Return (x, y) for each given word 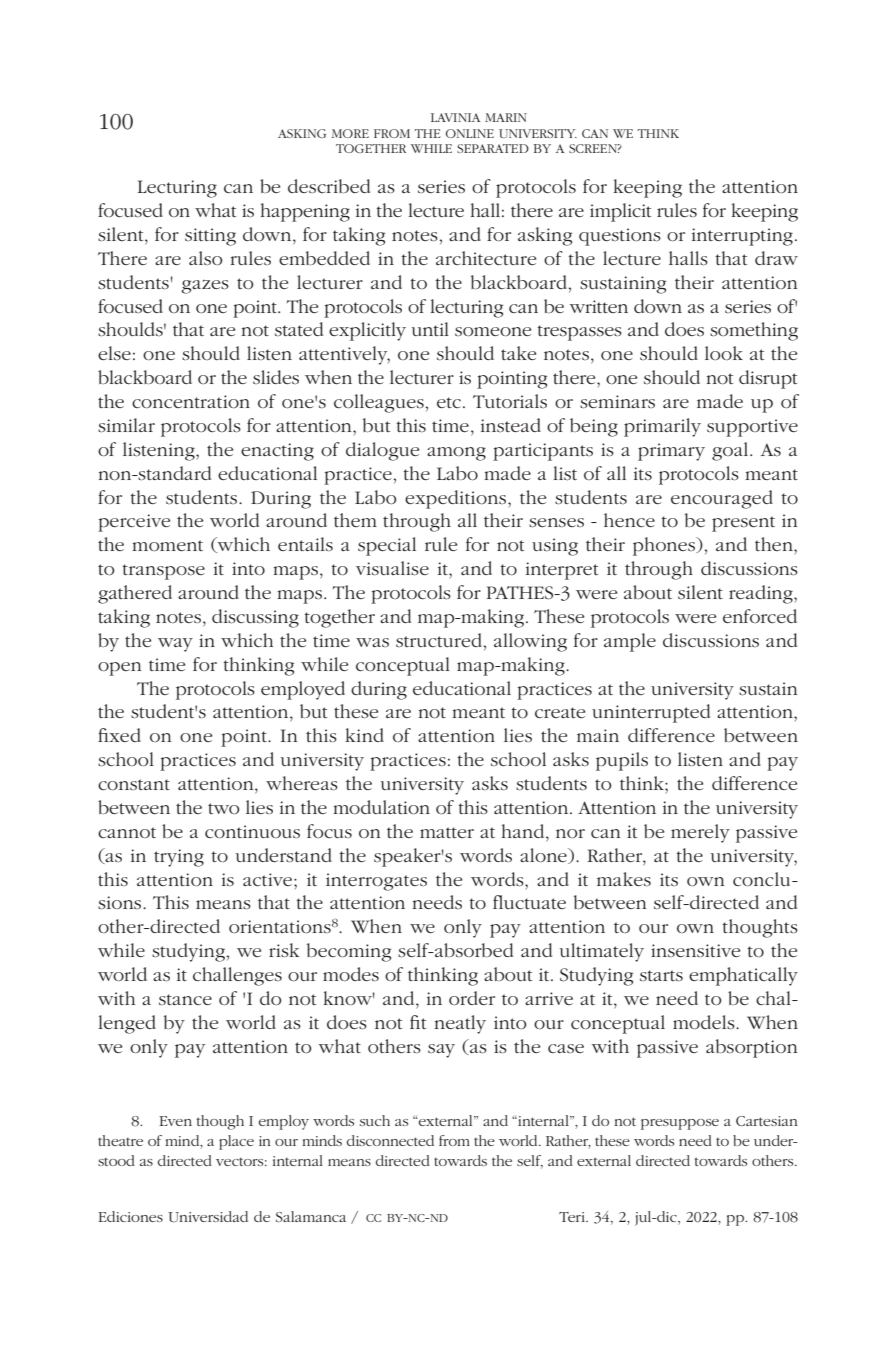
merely (700, 833)
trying (179, 858)
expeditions (455, 499)
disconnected (390, 1140)
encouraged (722, 499)
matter (447, 832)
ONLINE (470, 133)
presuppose (680, 1124)
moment (167, 546)
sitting (210, 237)
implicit (620, 212)
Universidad (208, 1216)
